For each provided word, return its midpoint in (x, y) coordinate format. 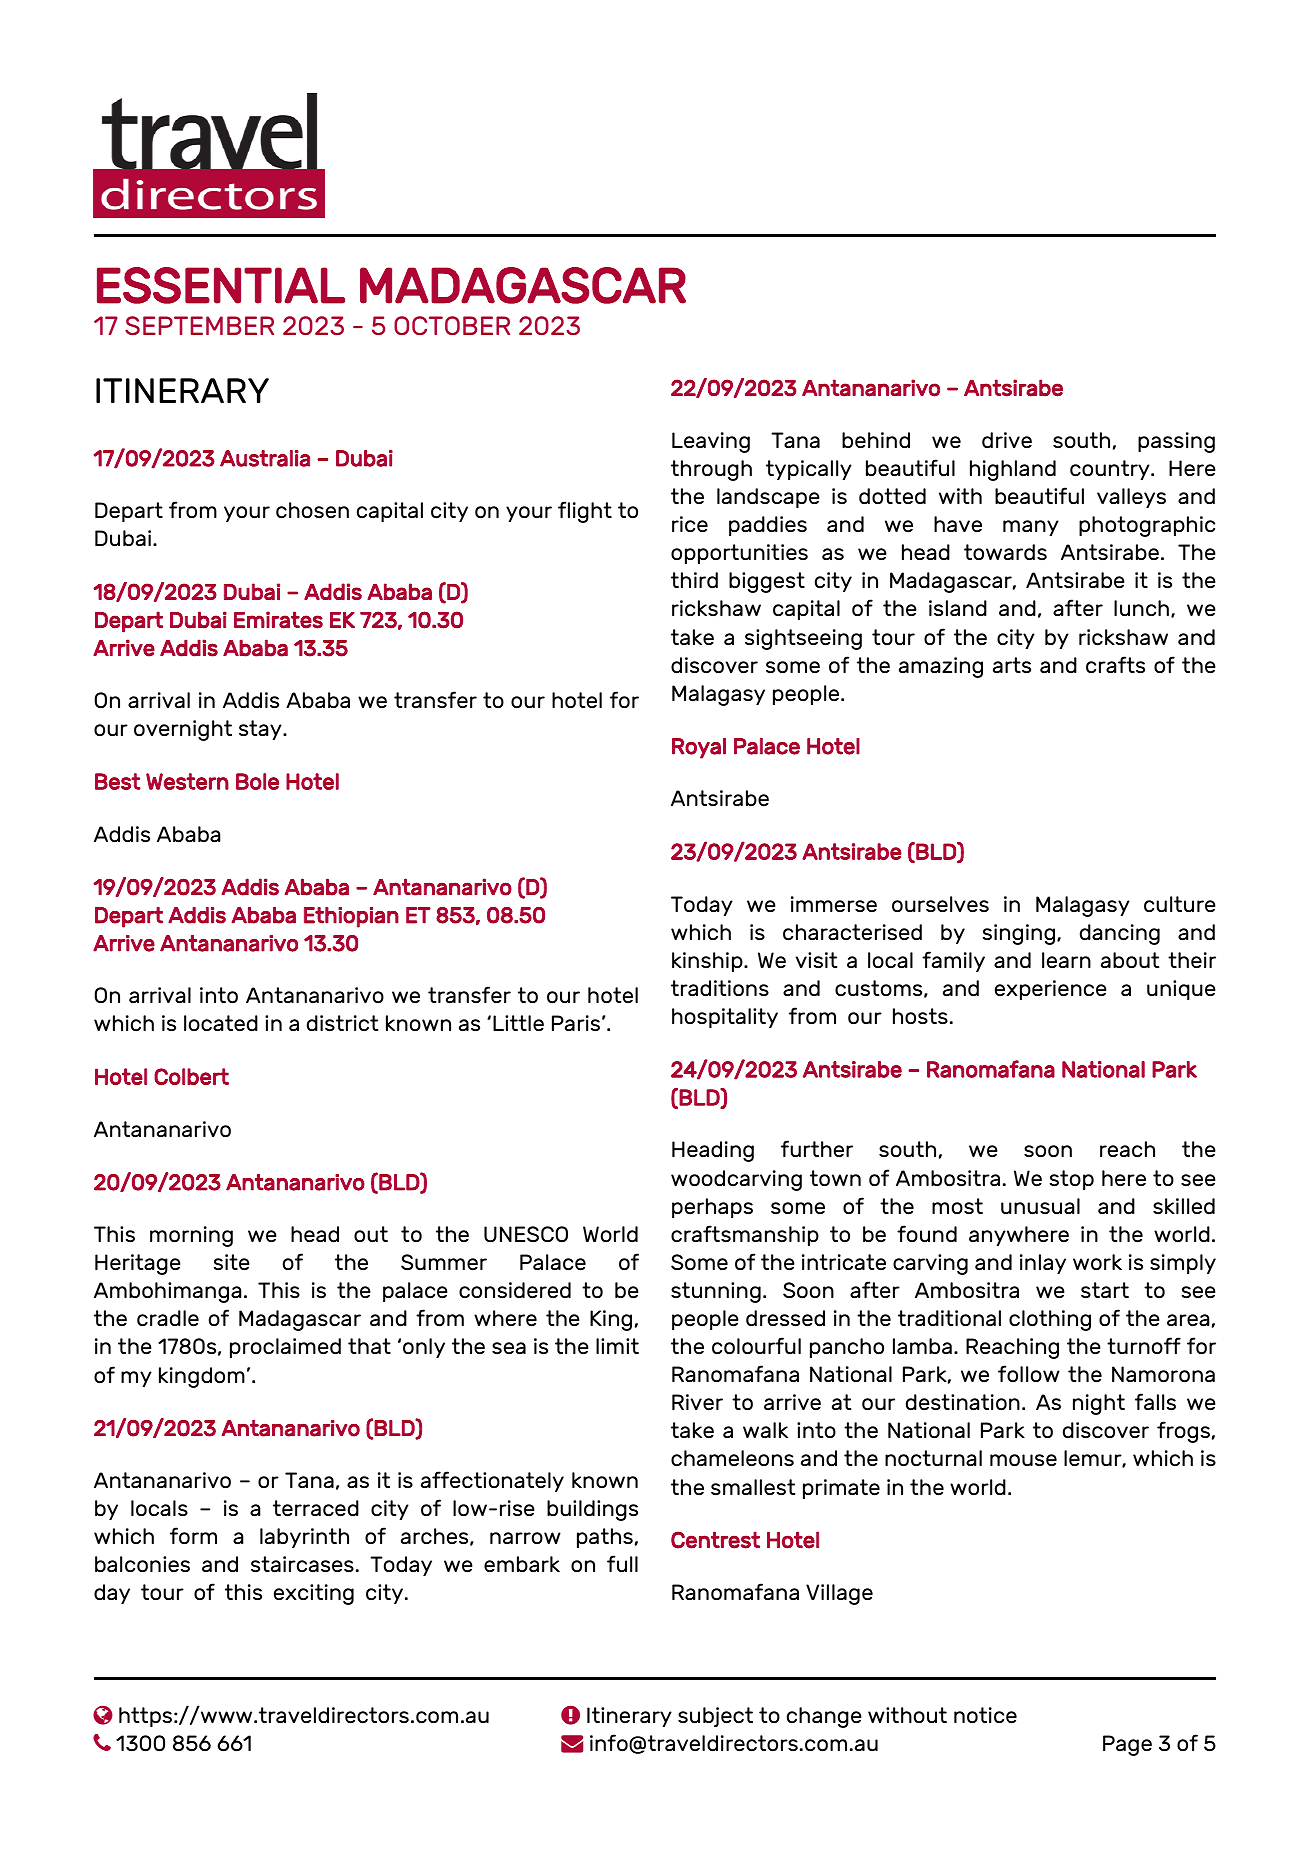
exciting (314, 1594)
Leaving (711, 442)
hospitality (725, 1018)
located (221, 1023)
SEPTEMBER (199, 325)
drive (1007, 440)
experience (1051, 990)
